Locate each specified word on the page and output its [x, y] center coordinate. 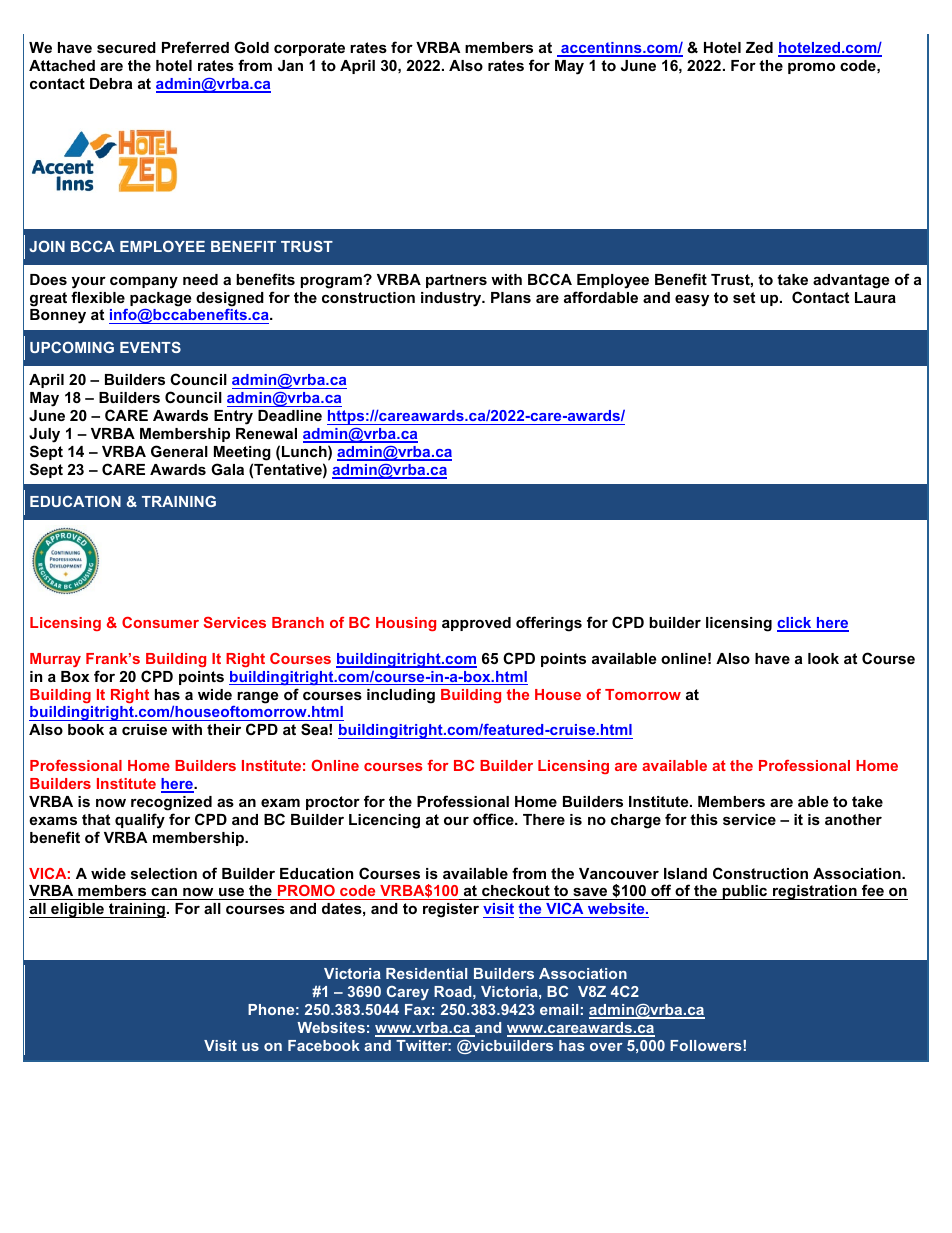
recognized [171, 803]
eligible [77, 910]
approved [476, 624]
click [795, 624]
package [160, 299]
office [494, 819]
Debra [111, 83]
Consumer [160, 622]
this [704, 819]
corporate [309, 49]
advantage [851, 281]
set [744, 297]
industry [452, 299]
